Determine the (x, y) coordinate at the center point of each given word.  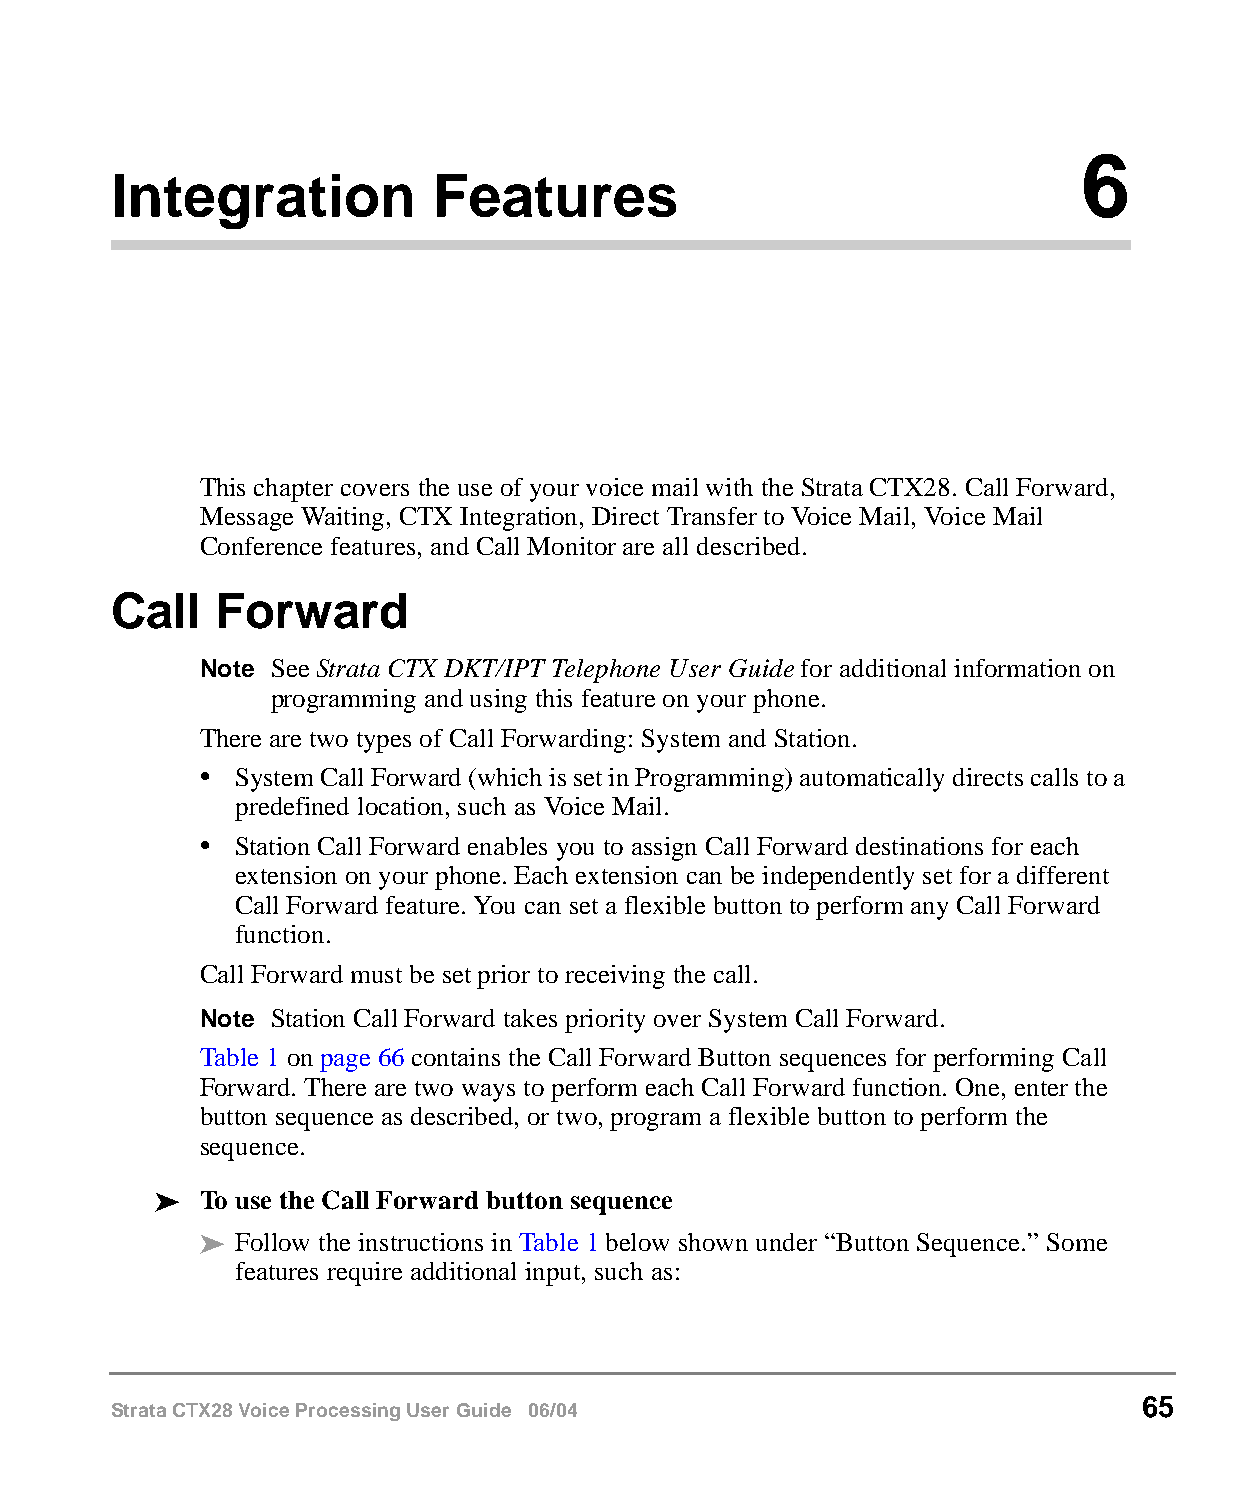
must (376, 975)
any (929, 911)
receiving (615, 977)
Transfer (712, 516)
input (554, 1274)
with (729, 487)
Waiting (344, 519)
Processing (348, 1412)
